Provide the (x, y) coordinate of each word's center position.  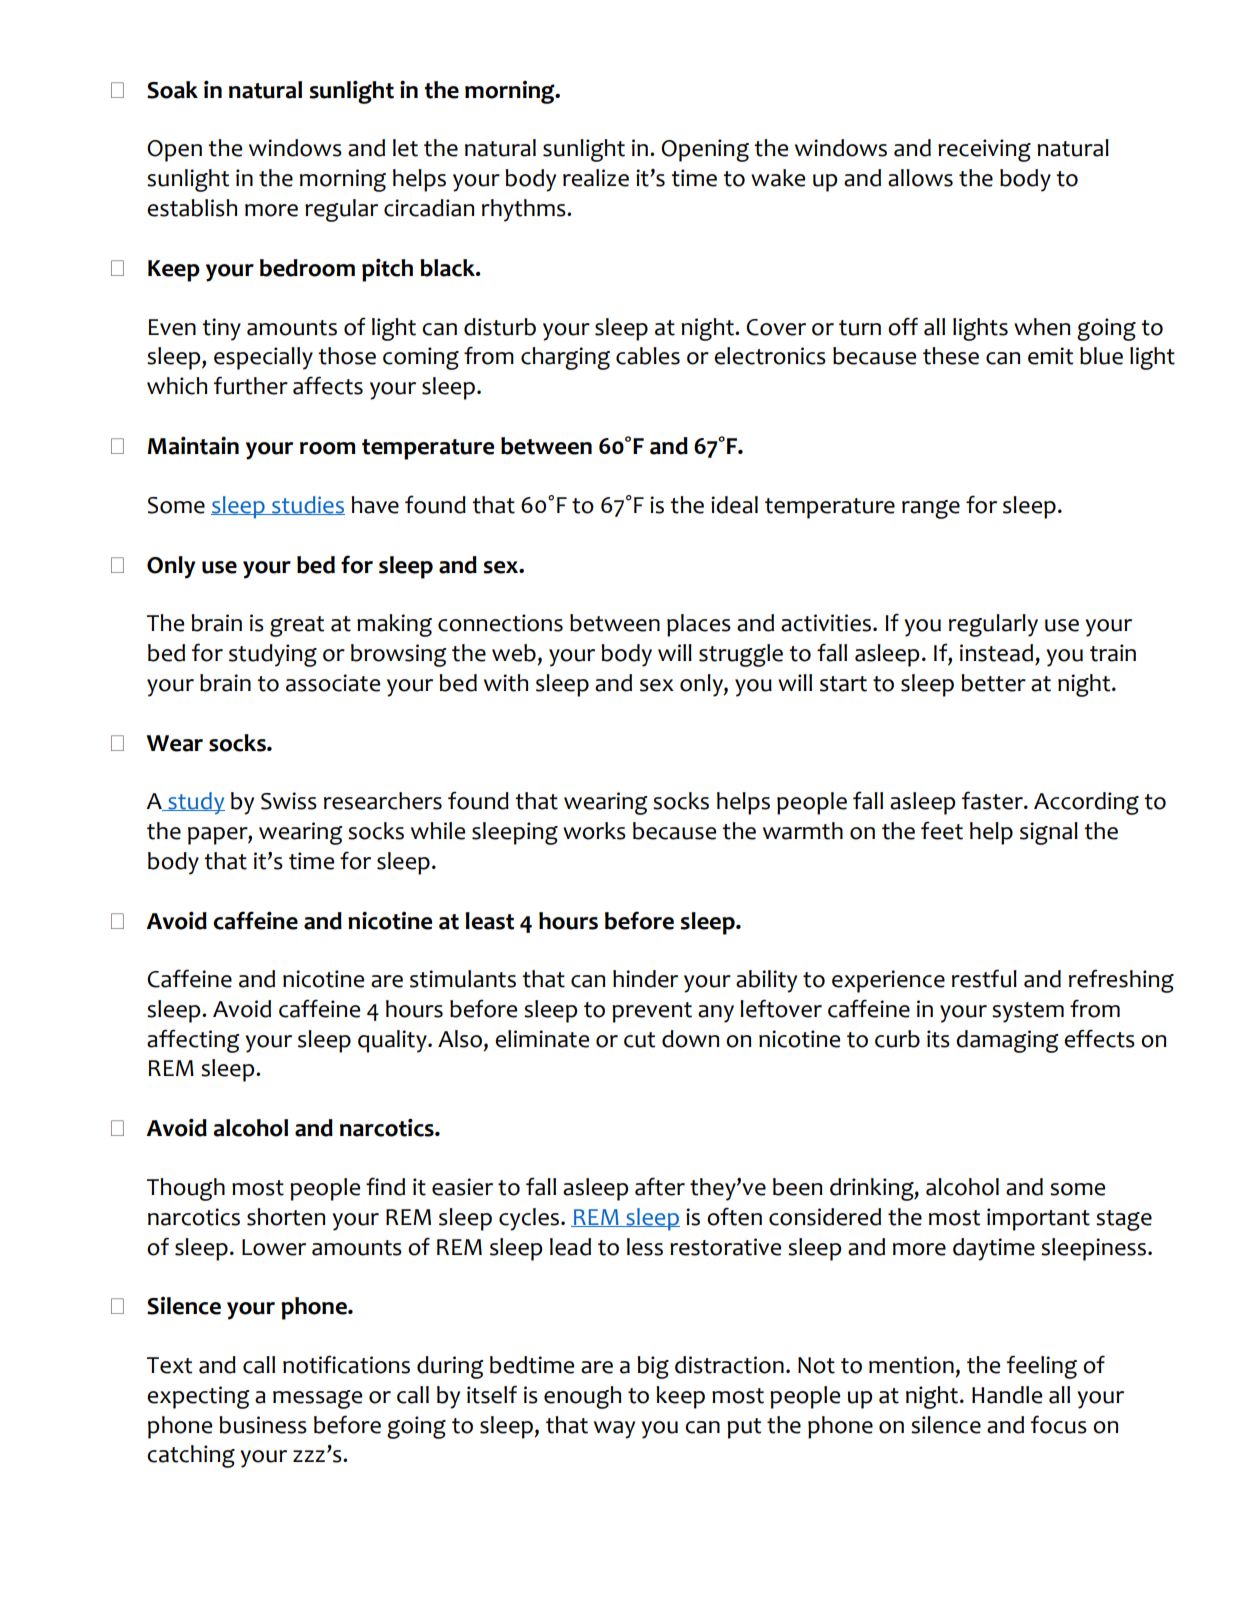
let (405, 148)
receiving (984, 150)
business (263, 1425)
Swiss (289, 801)
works (594, 831)
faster (993, 800)
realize (596, 178)
